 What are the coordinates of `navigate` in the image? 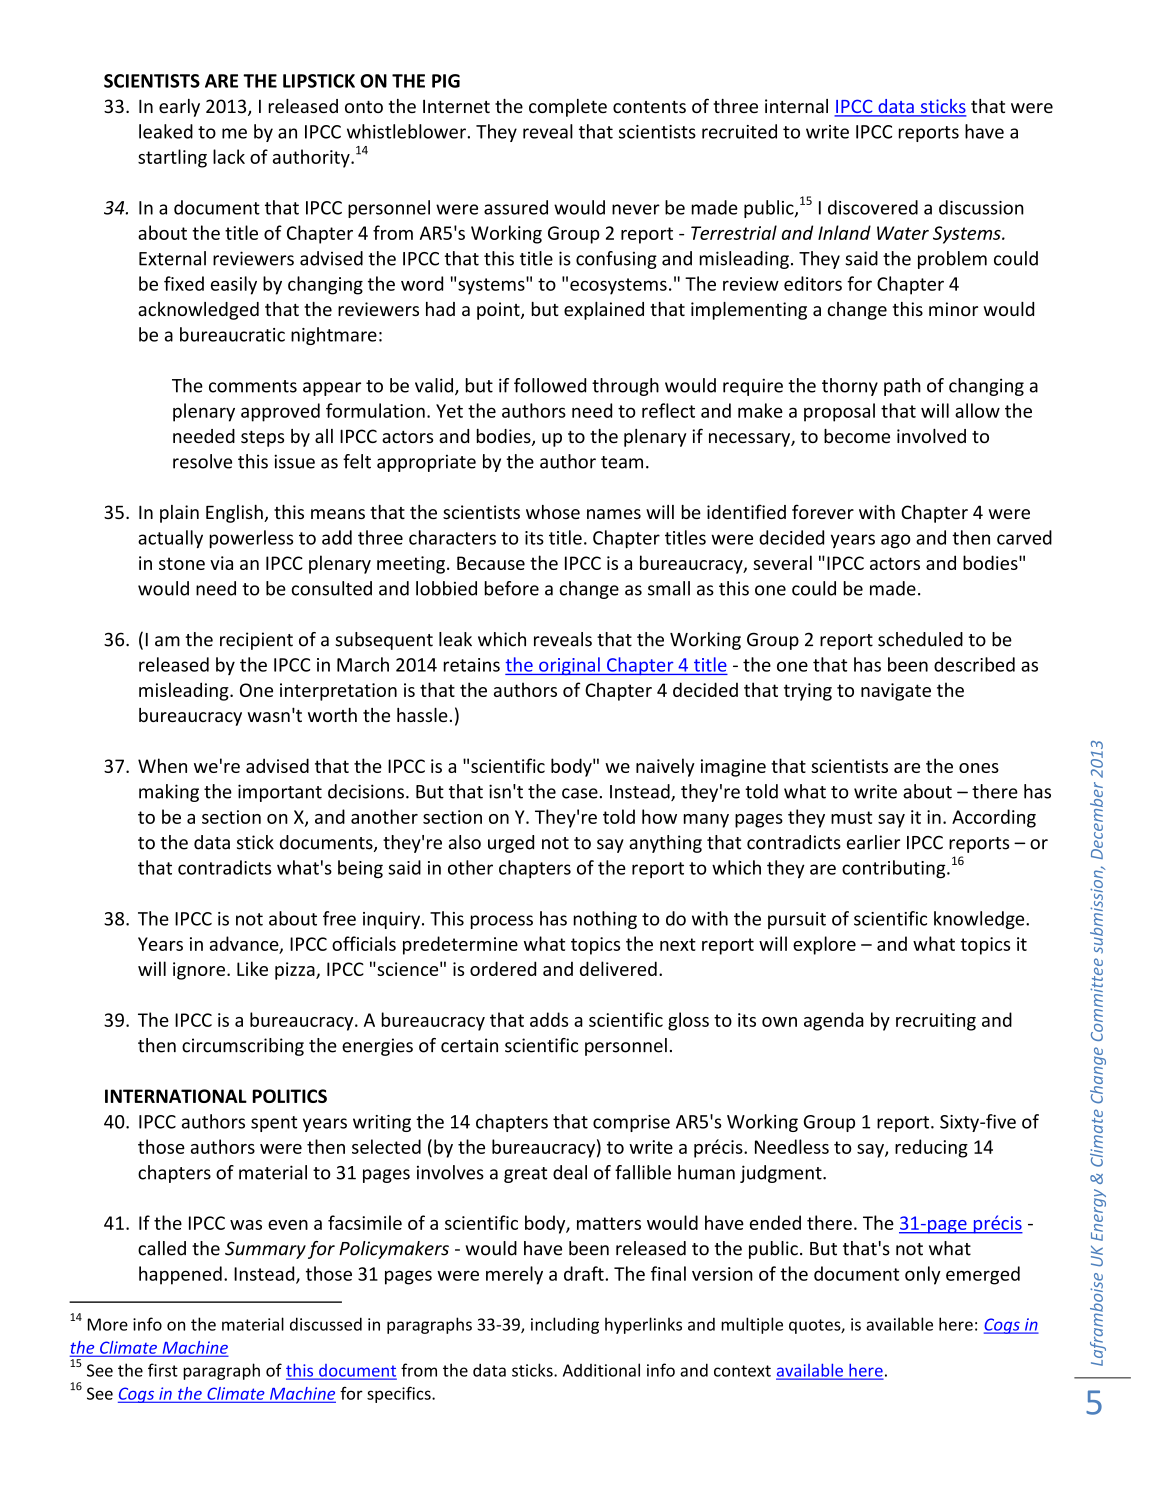 It's located at (896, 692).
